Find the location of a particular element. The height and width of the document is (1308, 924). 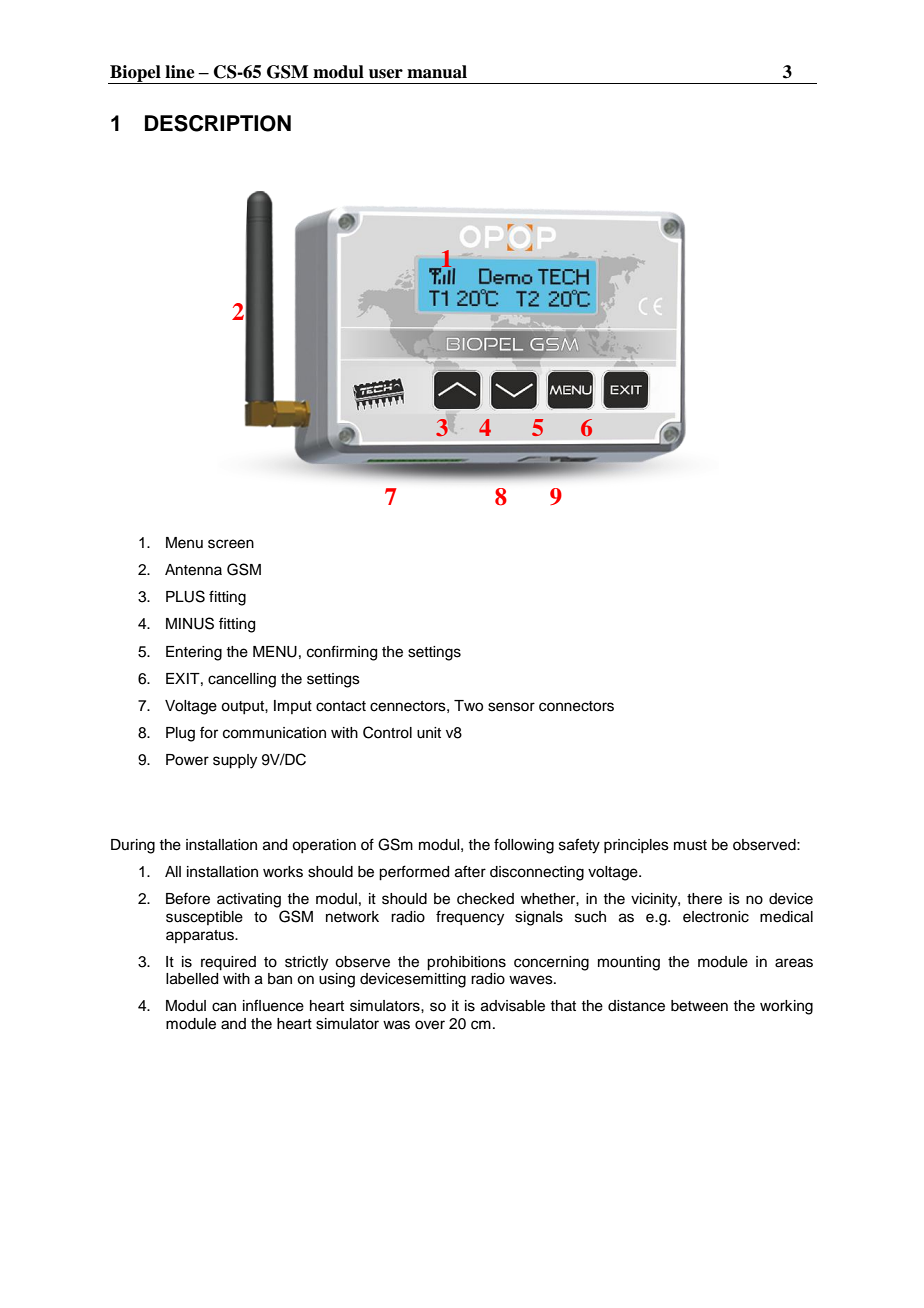

DESCRIPTION is located at coordinates (218, 123).
